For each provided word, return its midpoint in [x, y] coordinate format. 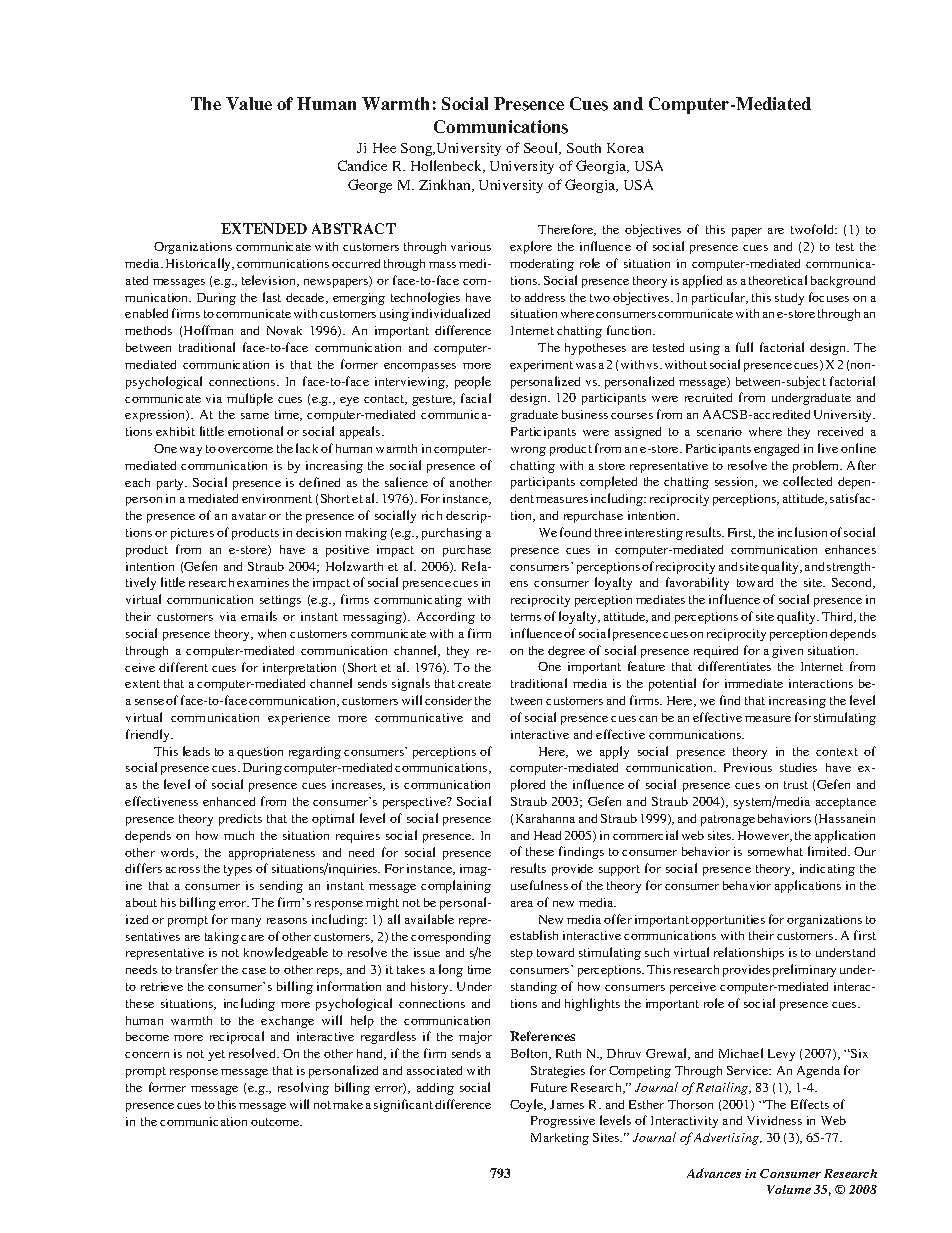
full [744, 347]
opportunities [728, 921]
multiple [250, 399]
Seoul [542, 148]
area [522, 904]
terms [526, 617]
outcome [276, 1122]
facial [476, 398]
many [246, 922]
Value [249, 103]
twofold [813, 229]
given [787, 652]
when [272, 633]
